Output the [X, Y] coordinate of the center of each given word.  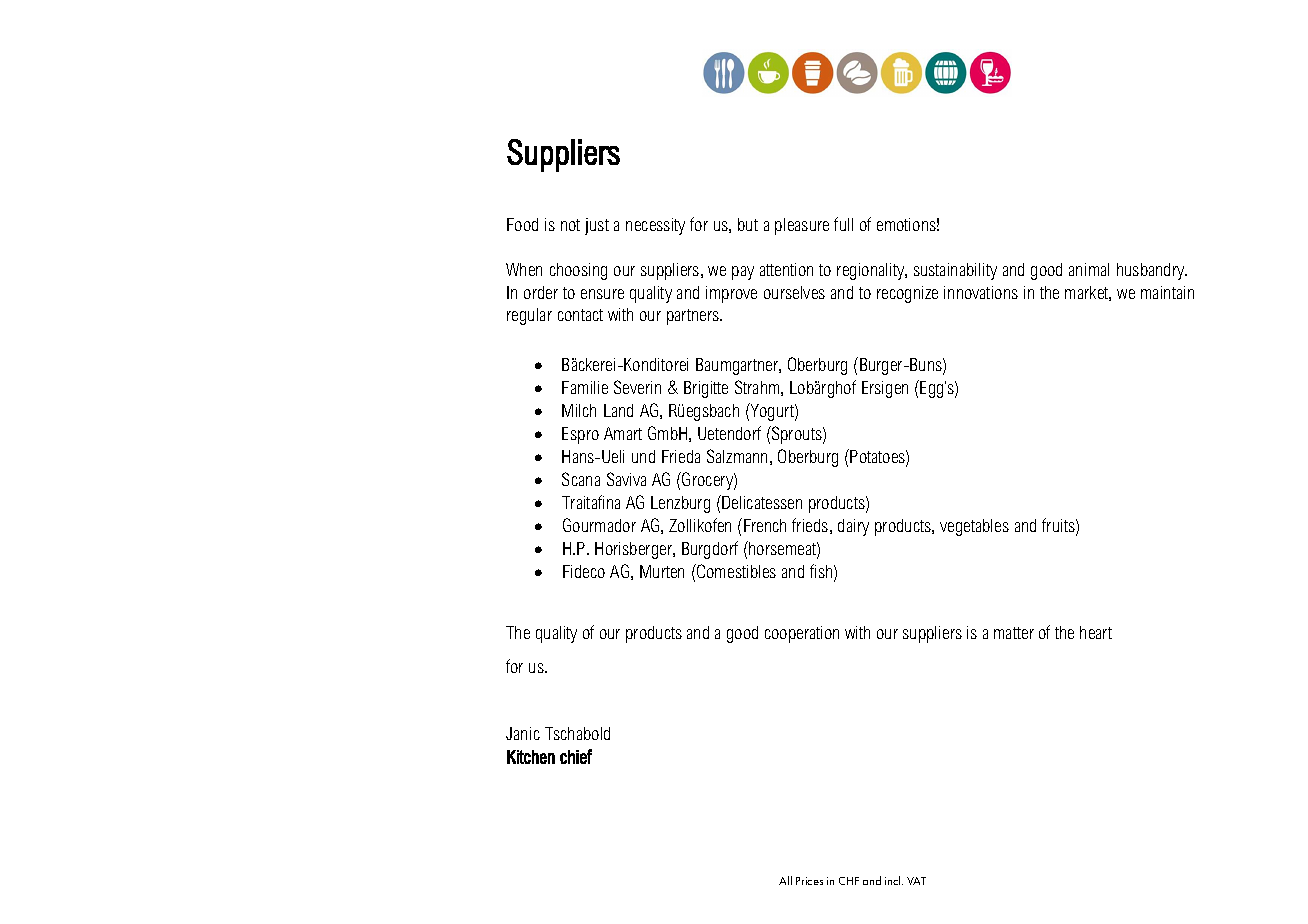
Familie [585, 387]
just [597, 226]
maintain [1167, 292]
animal [1089, 269]
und [643, 456]
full [843, 224]
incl [894, 880]
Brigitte [706, 389]
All [785, 880]
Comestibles [735, 571]
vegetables [974, 527]
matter [1014, 633]
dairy [853, 527]
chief [576, 756]
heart [1096, 632]
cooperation [802, 634]
